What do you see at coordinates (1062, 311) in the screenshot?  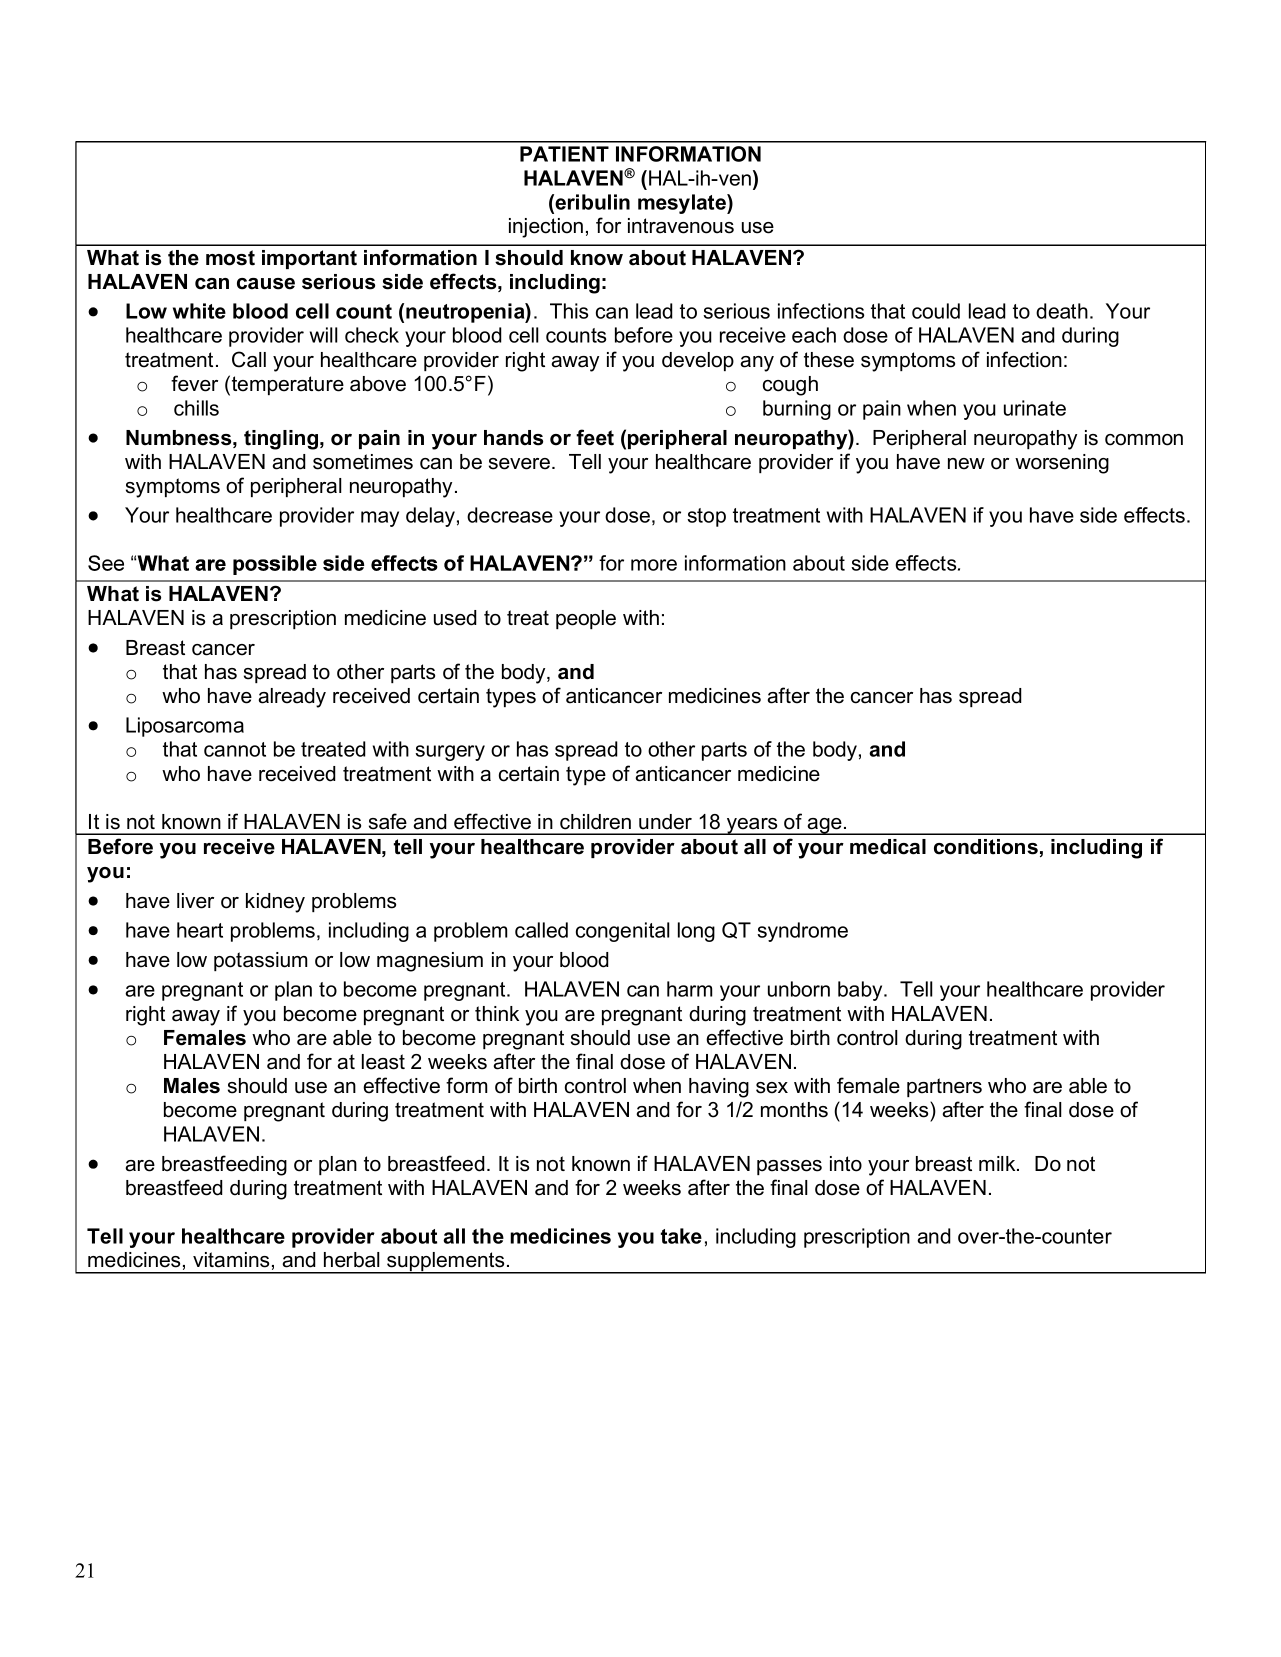 I see `death` at bounding box center [1062, 311].
